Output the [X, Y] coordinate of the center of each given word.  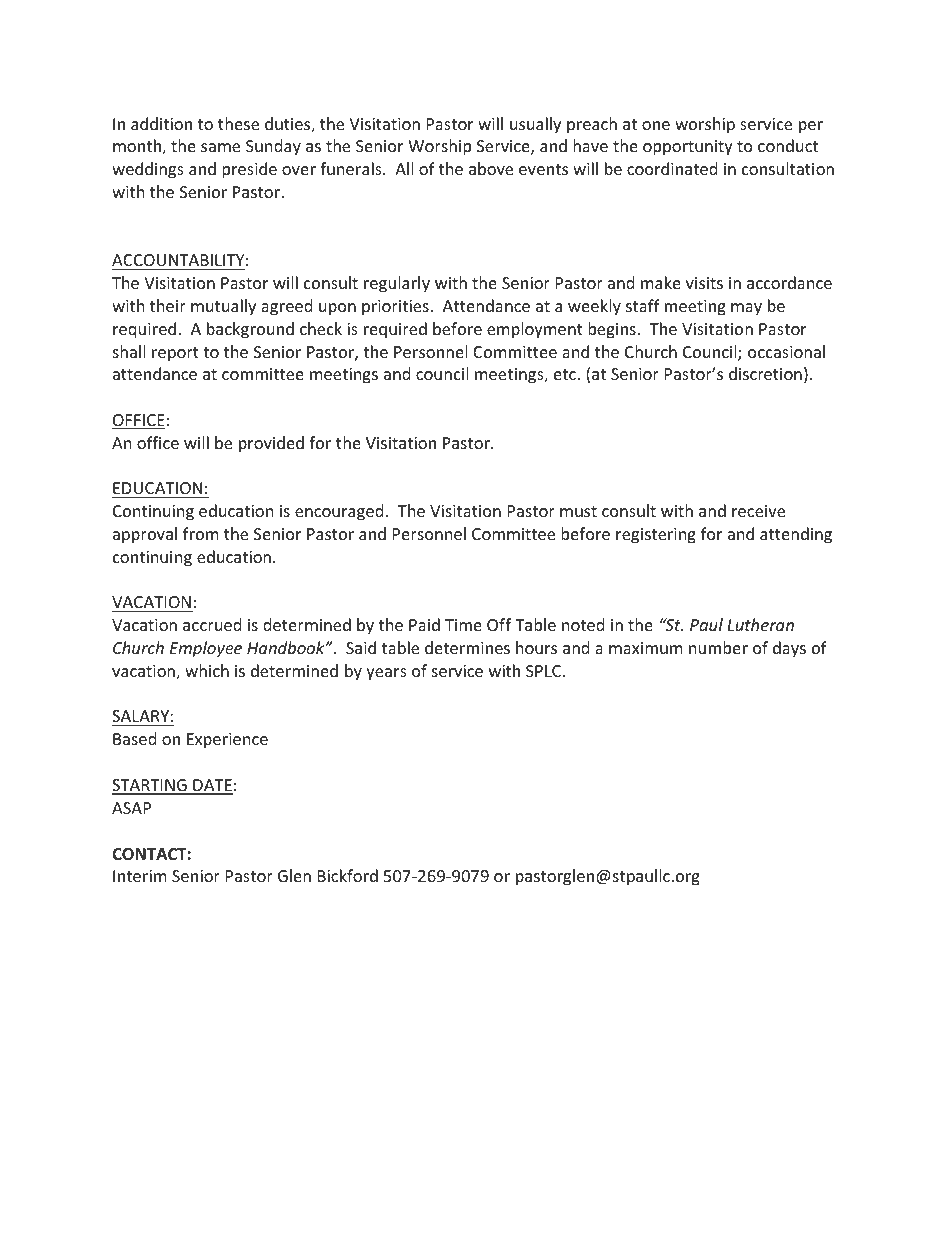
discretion [765, 373]
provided [271, 444]
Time [463, 625]
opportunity [688, 148]
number [718, 647]
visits [704, 283]
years [386, 674]
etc [566, 374]
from [201, 533]
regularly [397, 284]
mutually [223, 307]
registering [656, 536]
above [491, 168]
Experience [227, 741]
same [220, 147]
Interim [140, 876]
